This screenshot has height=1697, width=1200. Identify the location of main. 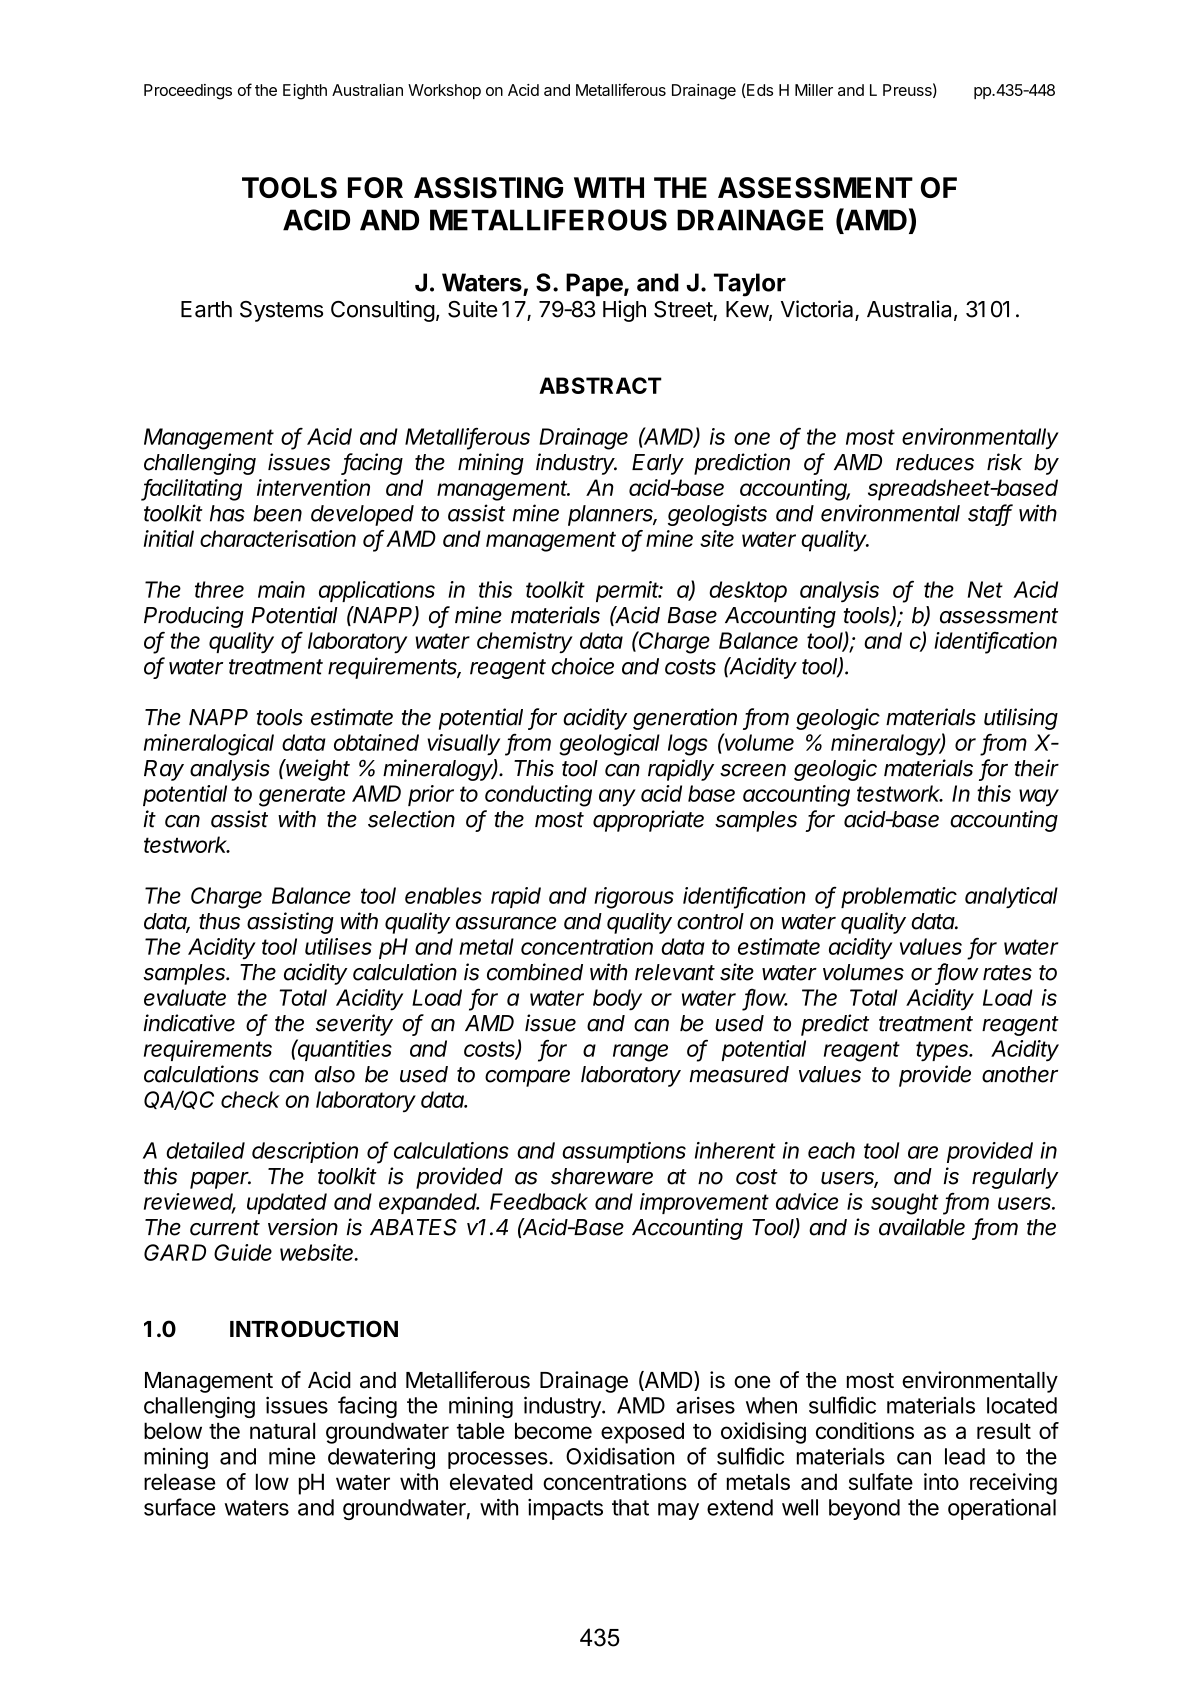
(281, 589).
